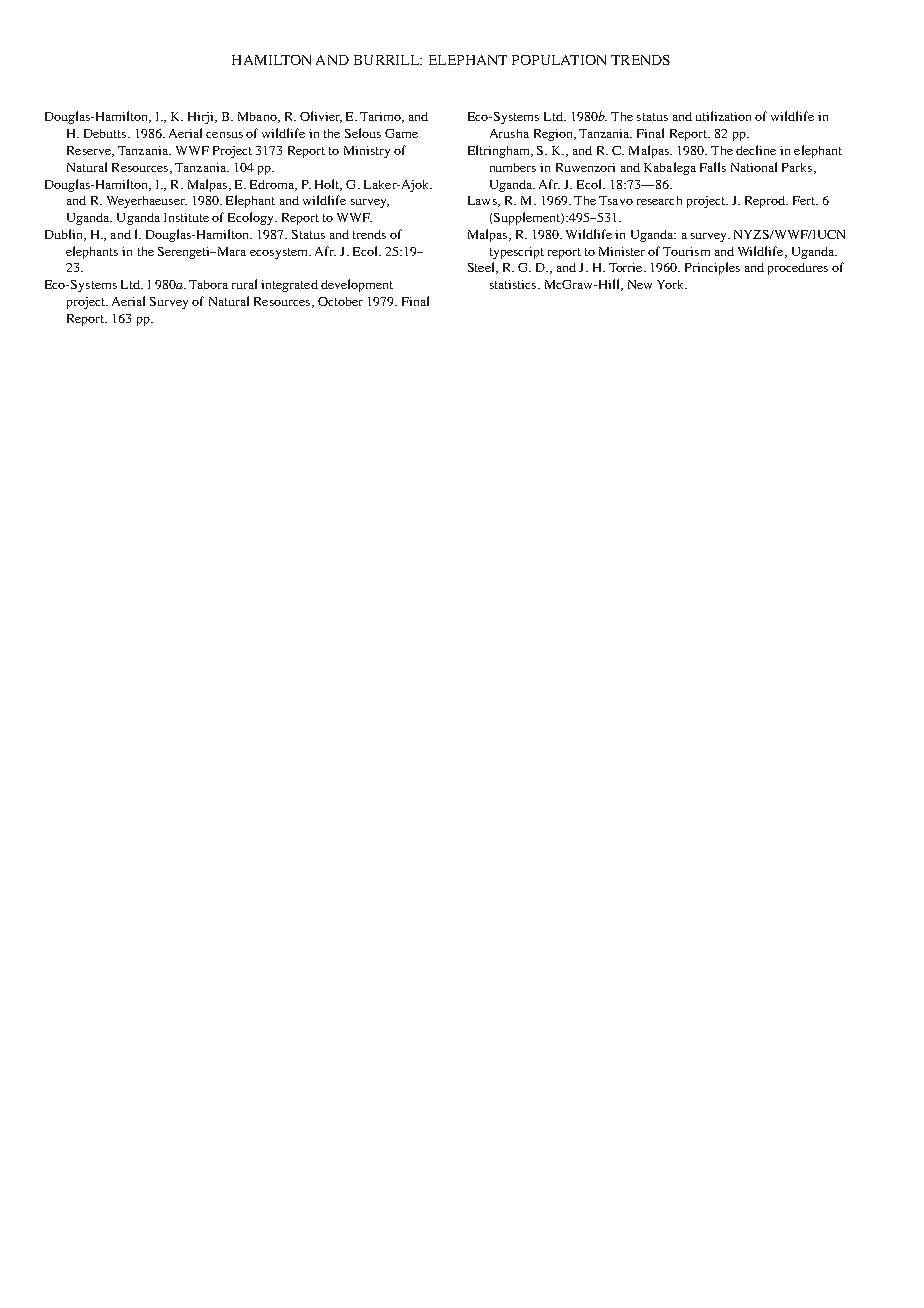 This screenshot has height=1308, width=924. I want to click on development, so click(357, 285).
